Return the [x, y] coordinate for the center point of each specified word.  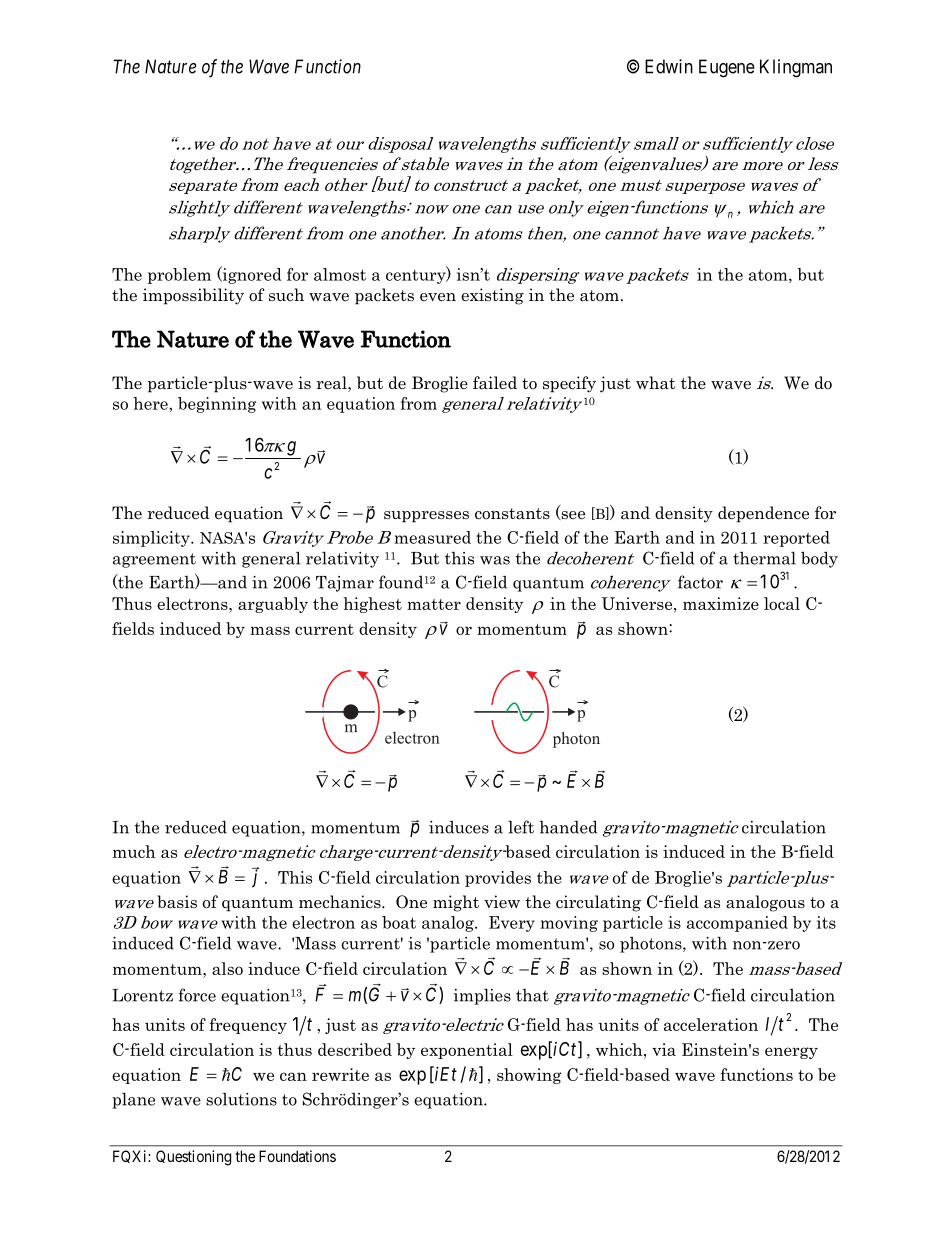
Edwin [669, 66]
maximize [721, 603]
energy [791, 1053]
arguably [273, 605]
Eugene [727, 68]
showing [529, 1076]
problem [179, 276]
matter [434, 604]
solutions [241, 1099]
